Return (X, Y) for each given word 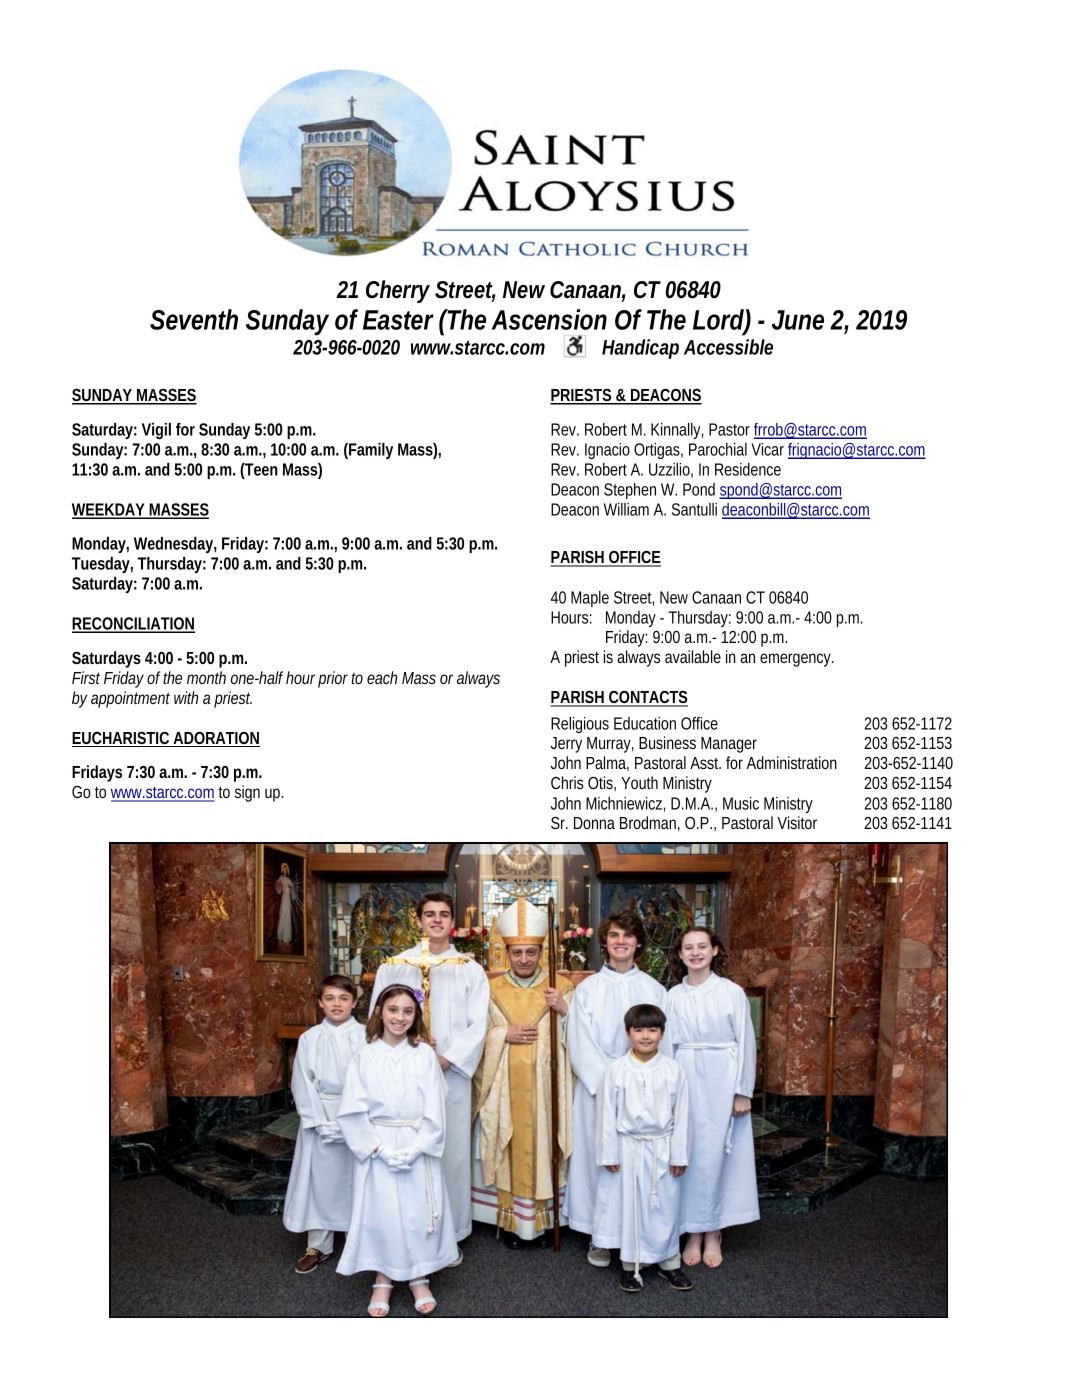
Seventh (194, 319)
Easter (398, 320)
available (693, 656)
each (382, 677)
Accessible (728, 347)
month (206, 677)
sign (247, 793)
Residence (748, 469)
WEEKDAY (109, 510)
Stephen (630, 491)
